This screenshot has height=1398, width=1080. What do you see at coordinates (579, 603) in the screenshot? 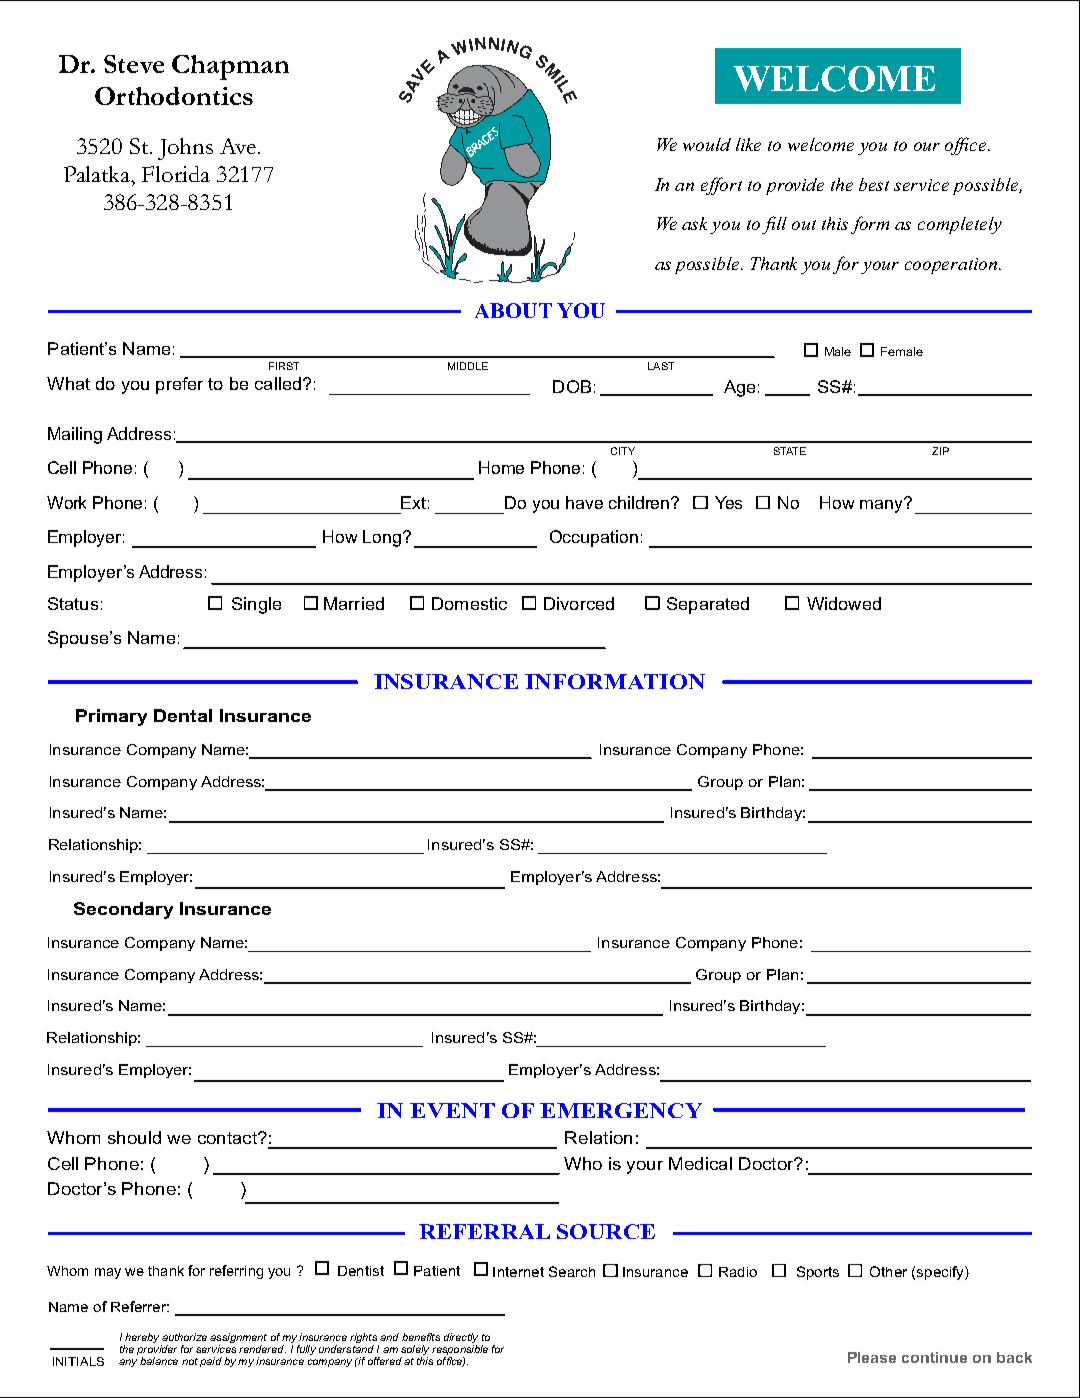
I see `Divorced` at bounding box center [579, 603].
